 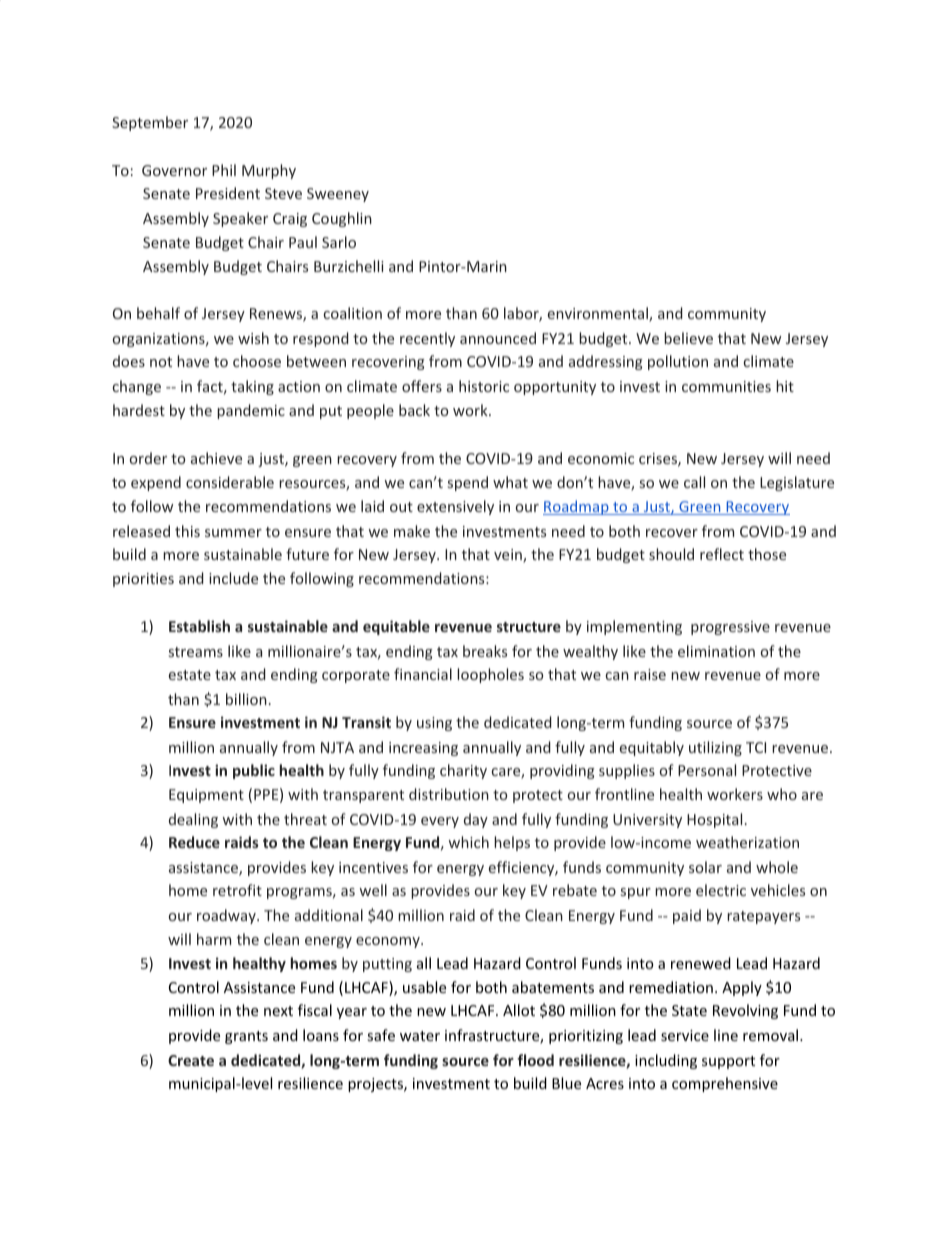 What do you see at coordinates (599, 314) in the page?
I see `environmental` at bounding box center [599, 314].
